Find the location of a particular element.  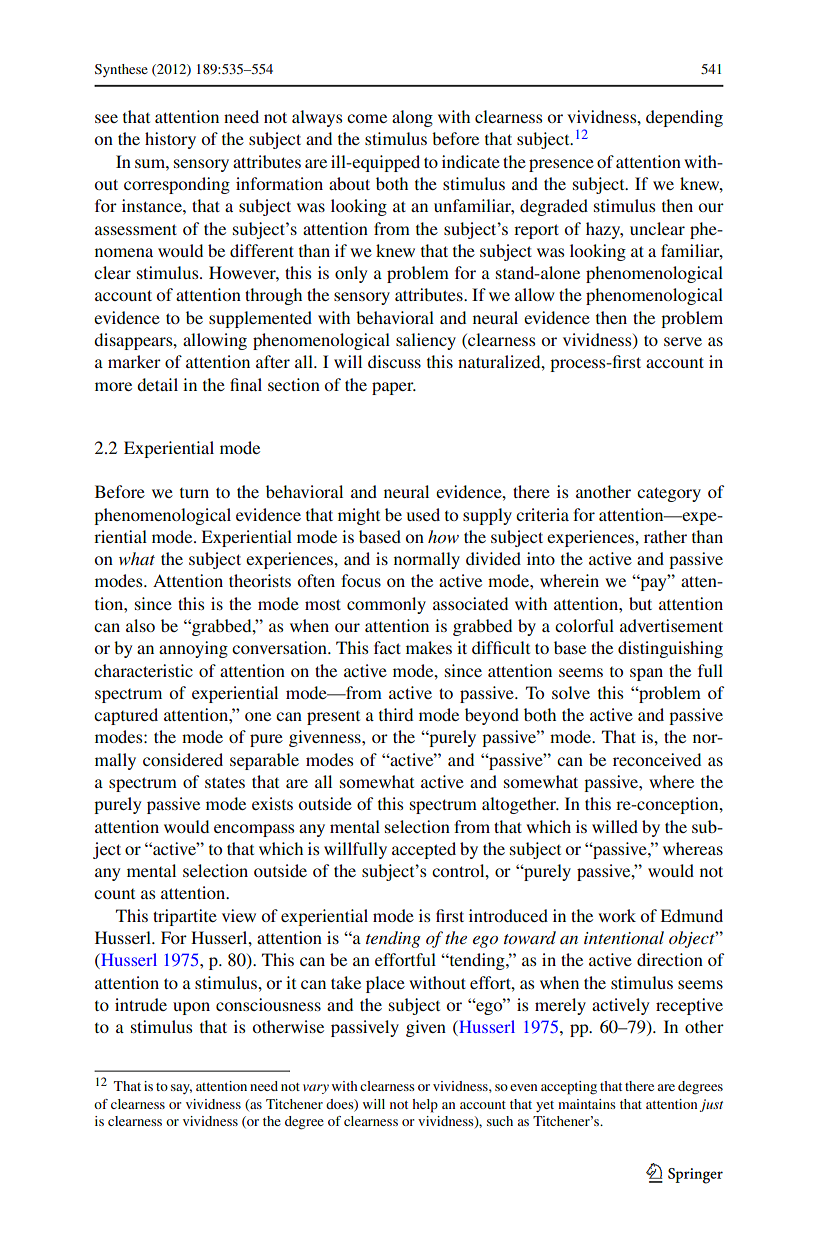

along is located at coordinates (412, 118).
